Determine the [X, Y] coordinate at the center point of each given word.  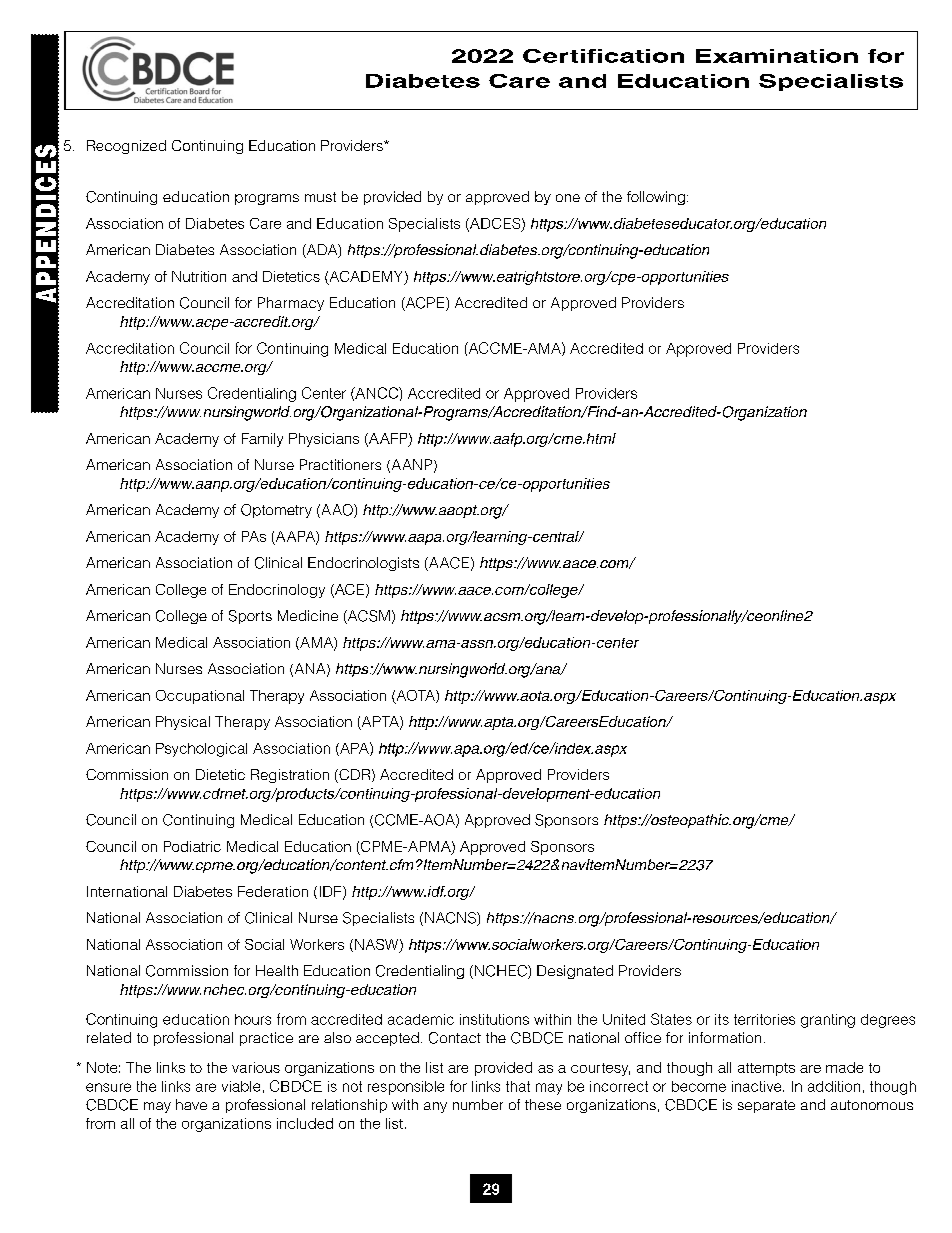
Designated [575, 972]
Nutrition [199, 276]
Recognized [126, 147]
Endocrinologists [363, 564]
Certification [603, 56]
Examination [777, 56]
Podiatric [192, 846]
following [656, 198]
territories [764, 1019]
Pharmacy [291, 304]
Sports [250, 617]
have [191, 1104]
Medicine [308, 615]
